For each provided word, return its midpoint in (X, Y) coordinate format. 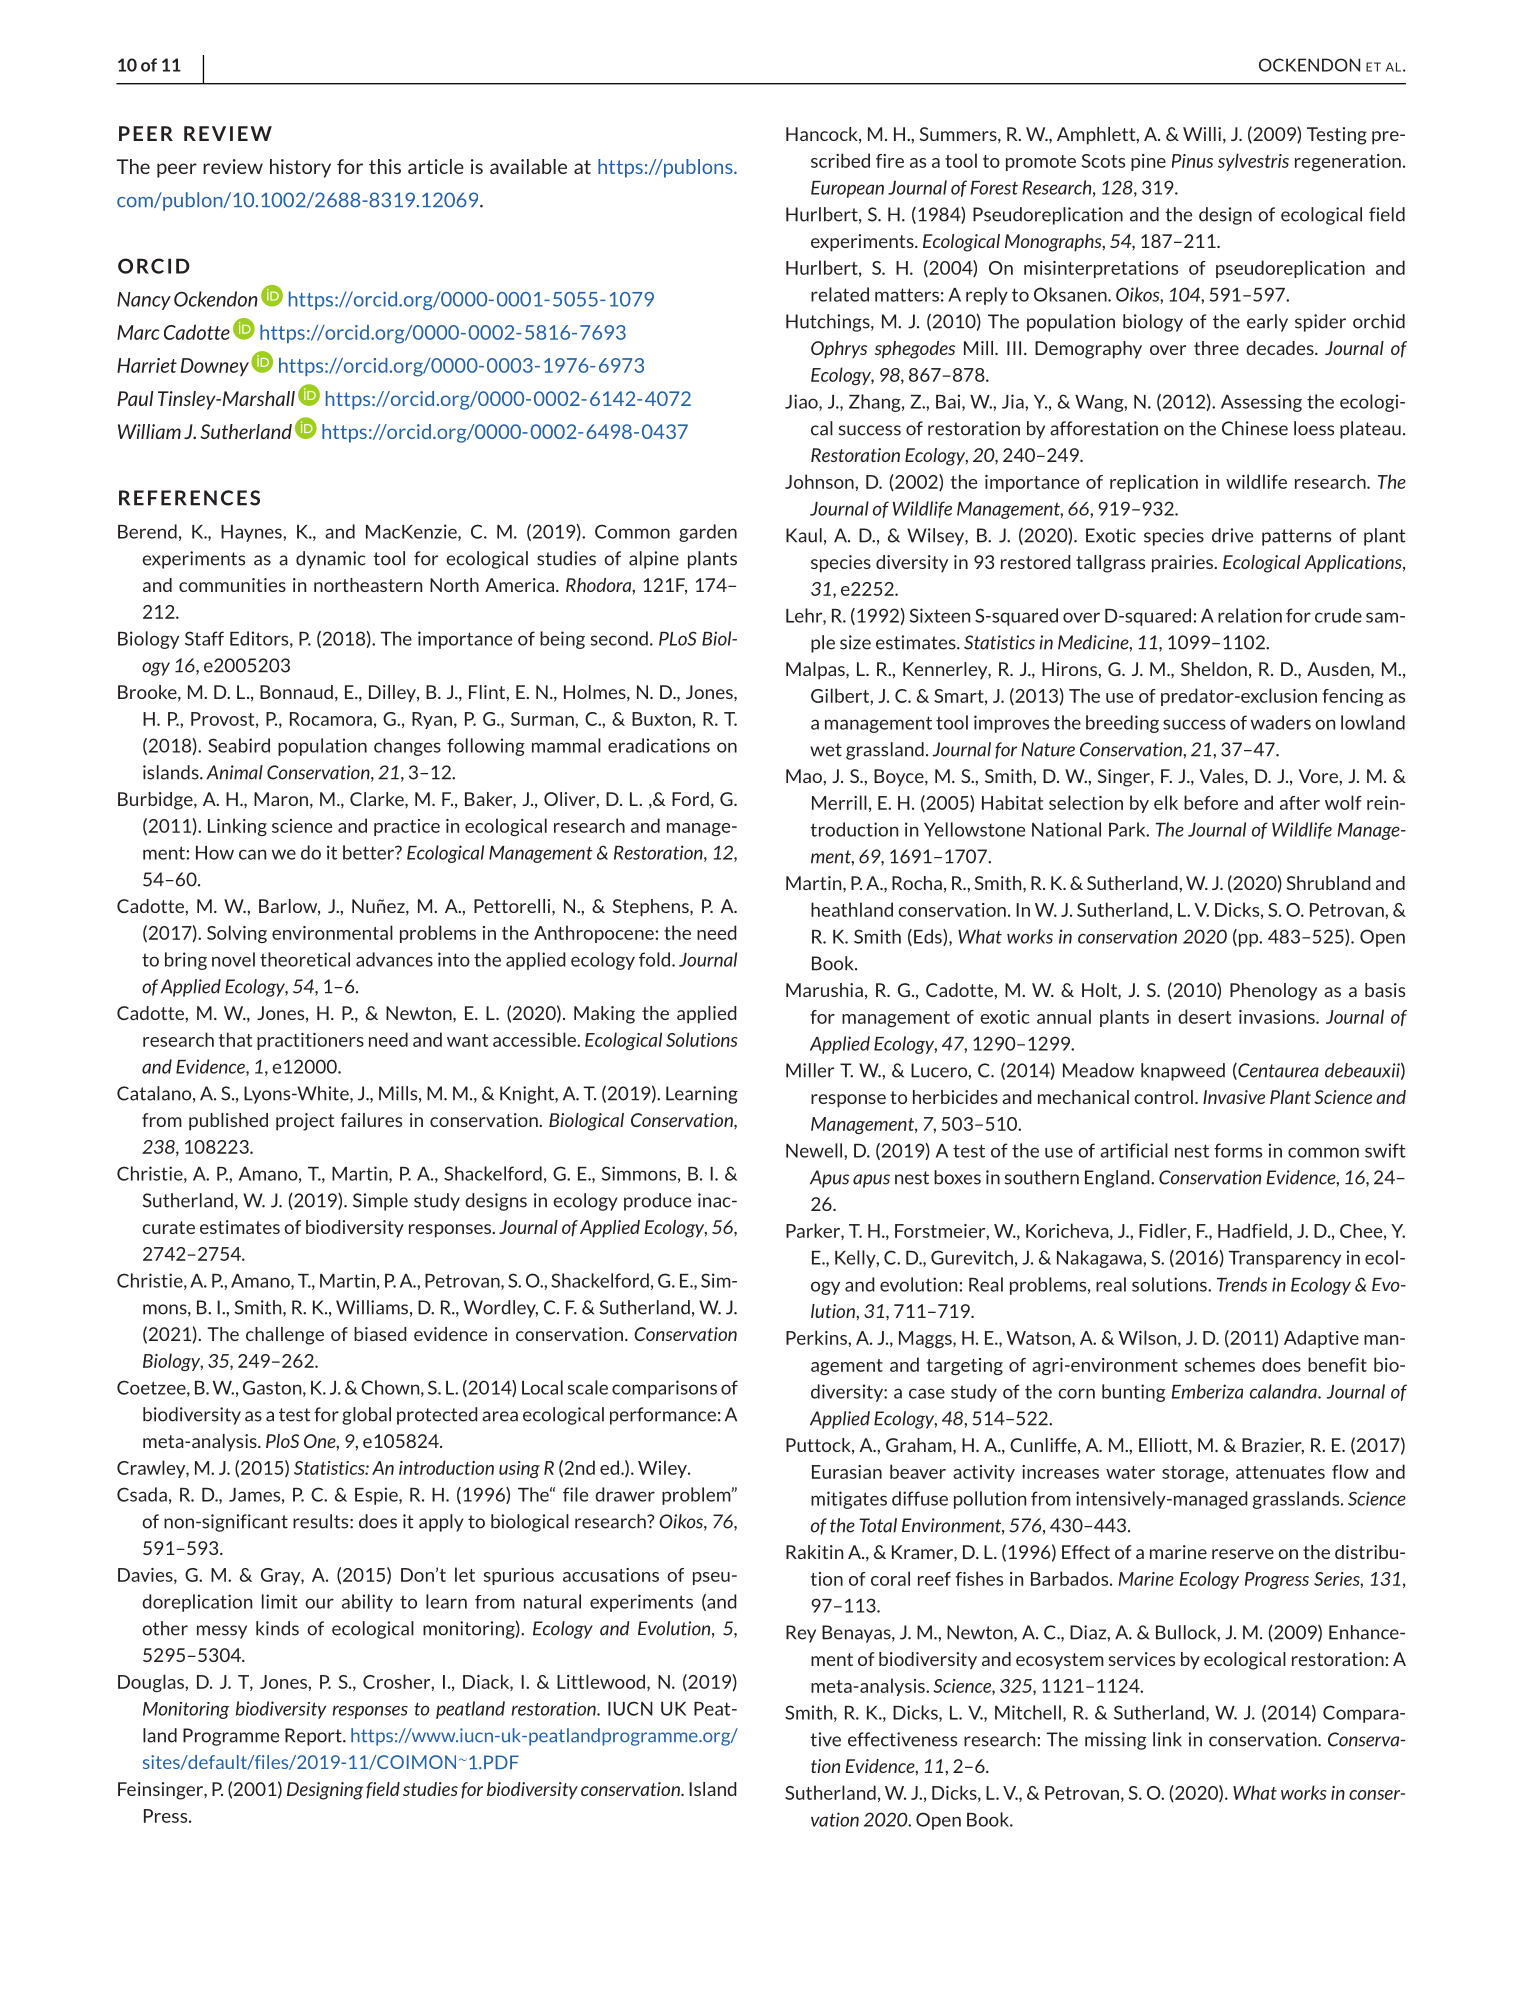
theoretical (305, 959)
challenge (285, 1336)
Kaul (804, 535)
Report (314, 1737)
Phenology (1273, 992)
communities (232, 585)
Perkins (817, 1337)
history (300, 168)
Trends (1242, 1284)
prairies (1184, 564)
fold (656, 959)
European (847, 189)
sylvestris (1253, 162)
